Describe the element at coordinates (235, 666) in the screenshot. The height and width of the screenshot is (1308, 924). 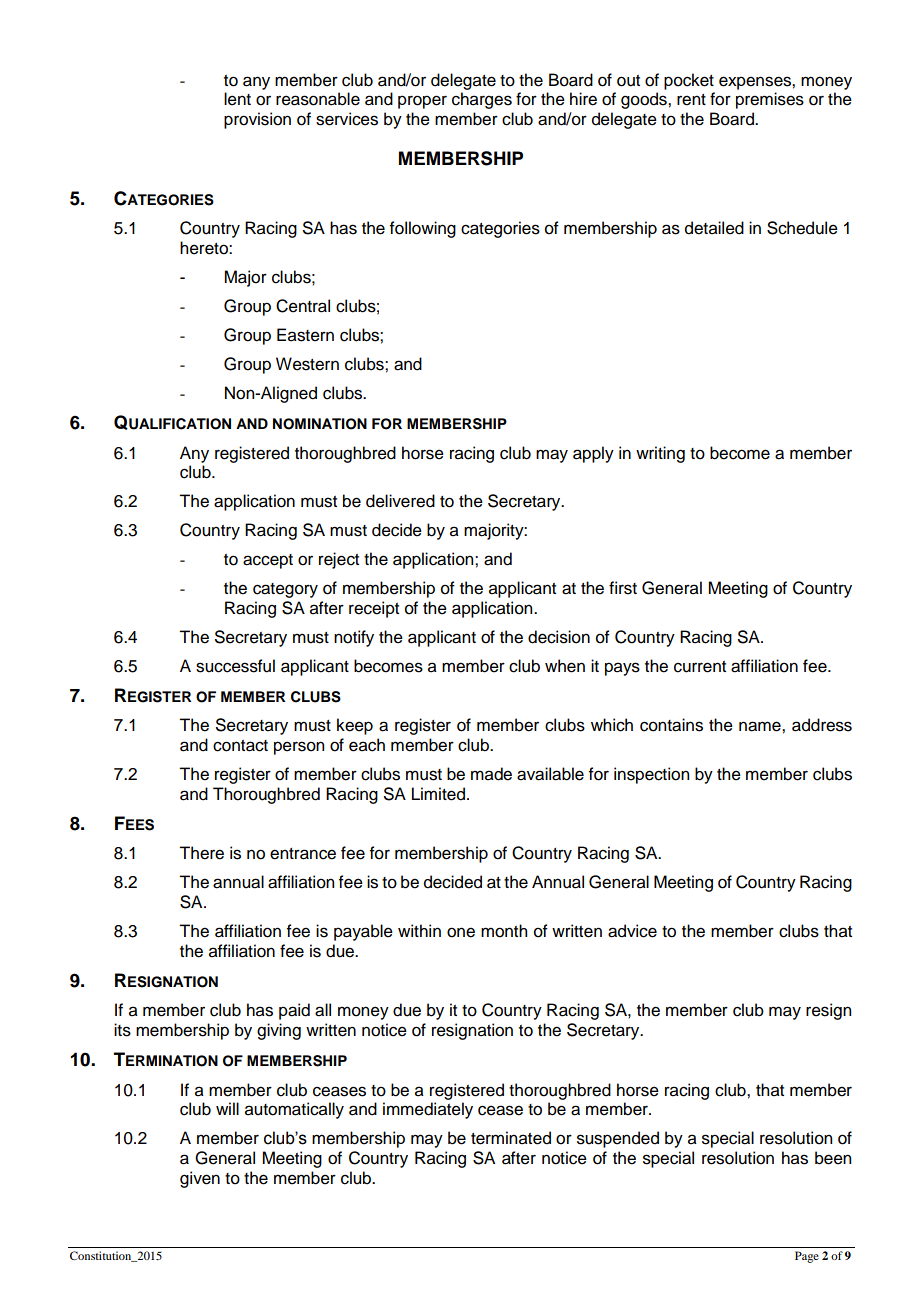
I see `successful` at that location.
